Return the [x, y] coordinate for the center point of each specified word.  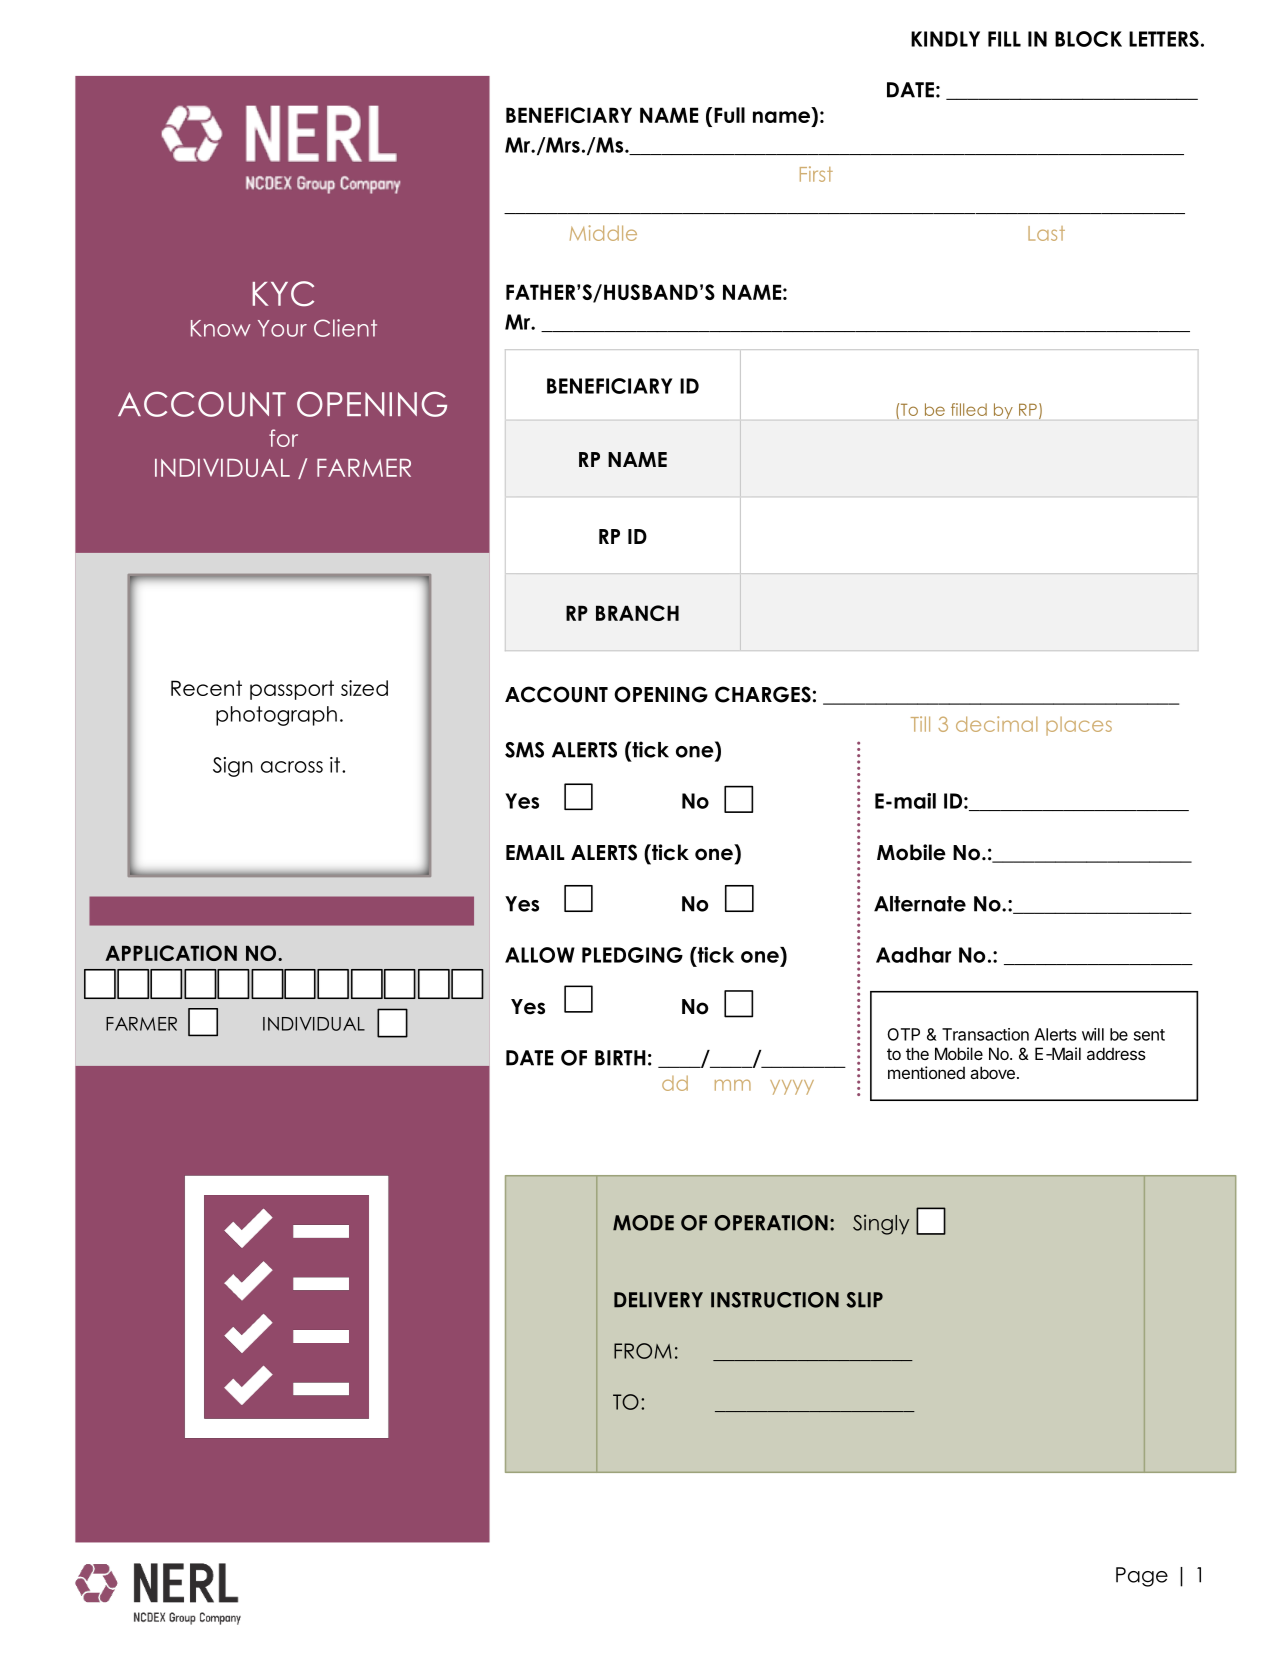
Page [1142, 1577]
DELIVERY [658, 1300]
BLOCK [1088, 39]
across [292, 767]
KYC [283, 294]
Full [729, 115]
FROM [643, 1351]
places [1079, 726]
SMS [524, 750]
